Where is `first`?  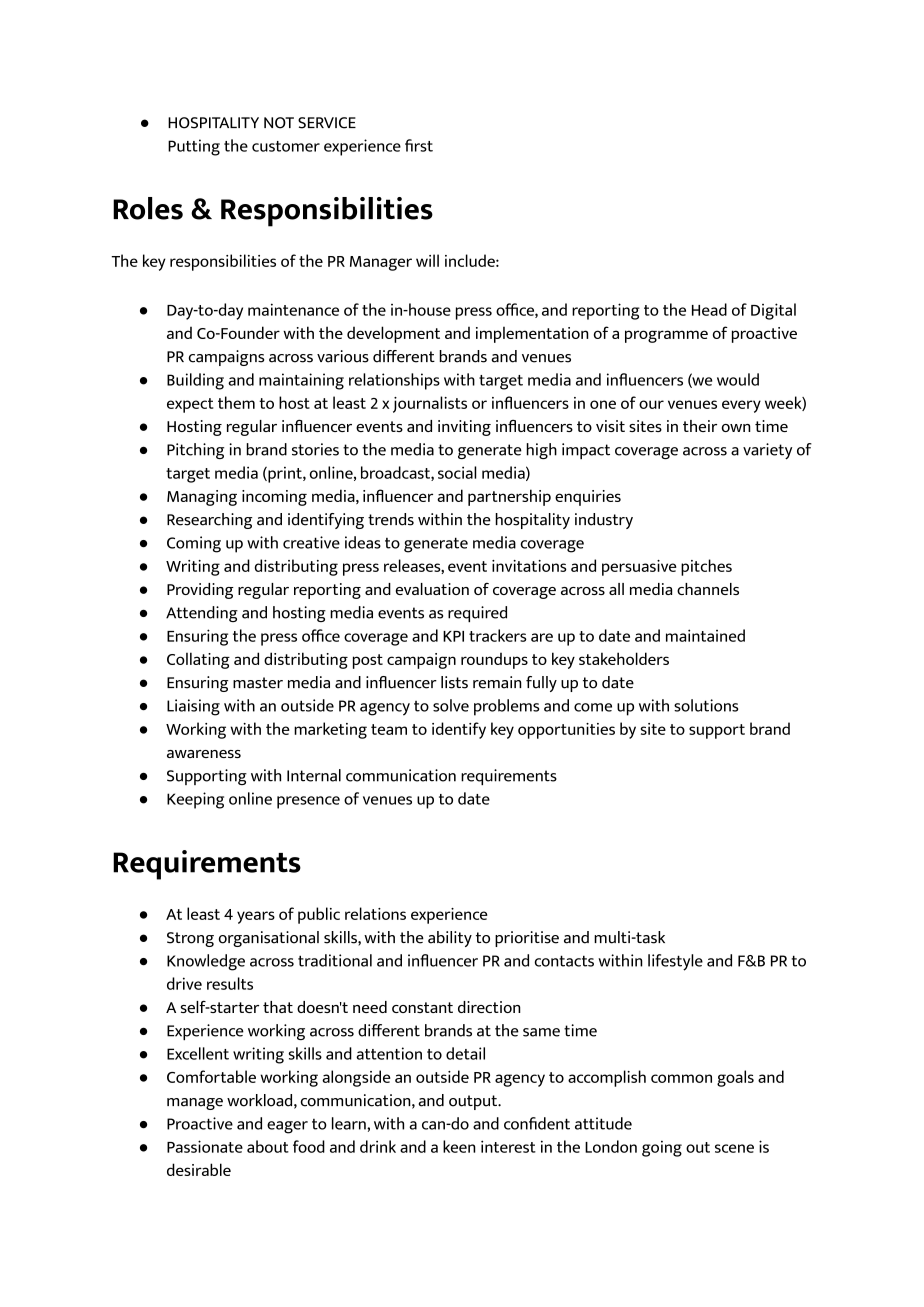
first is located at coordinates (419, 145).
